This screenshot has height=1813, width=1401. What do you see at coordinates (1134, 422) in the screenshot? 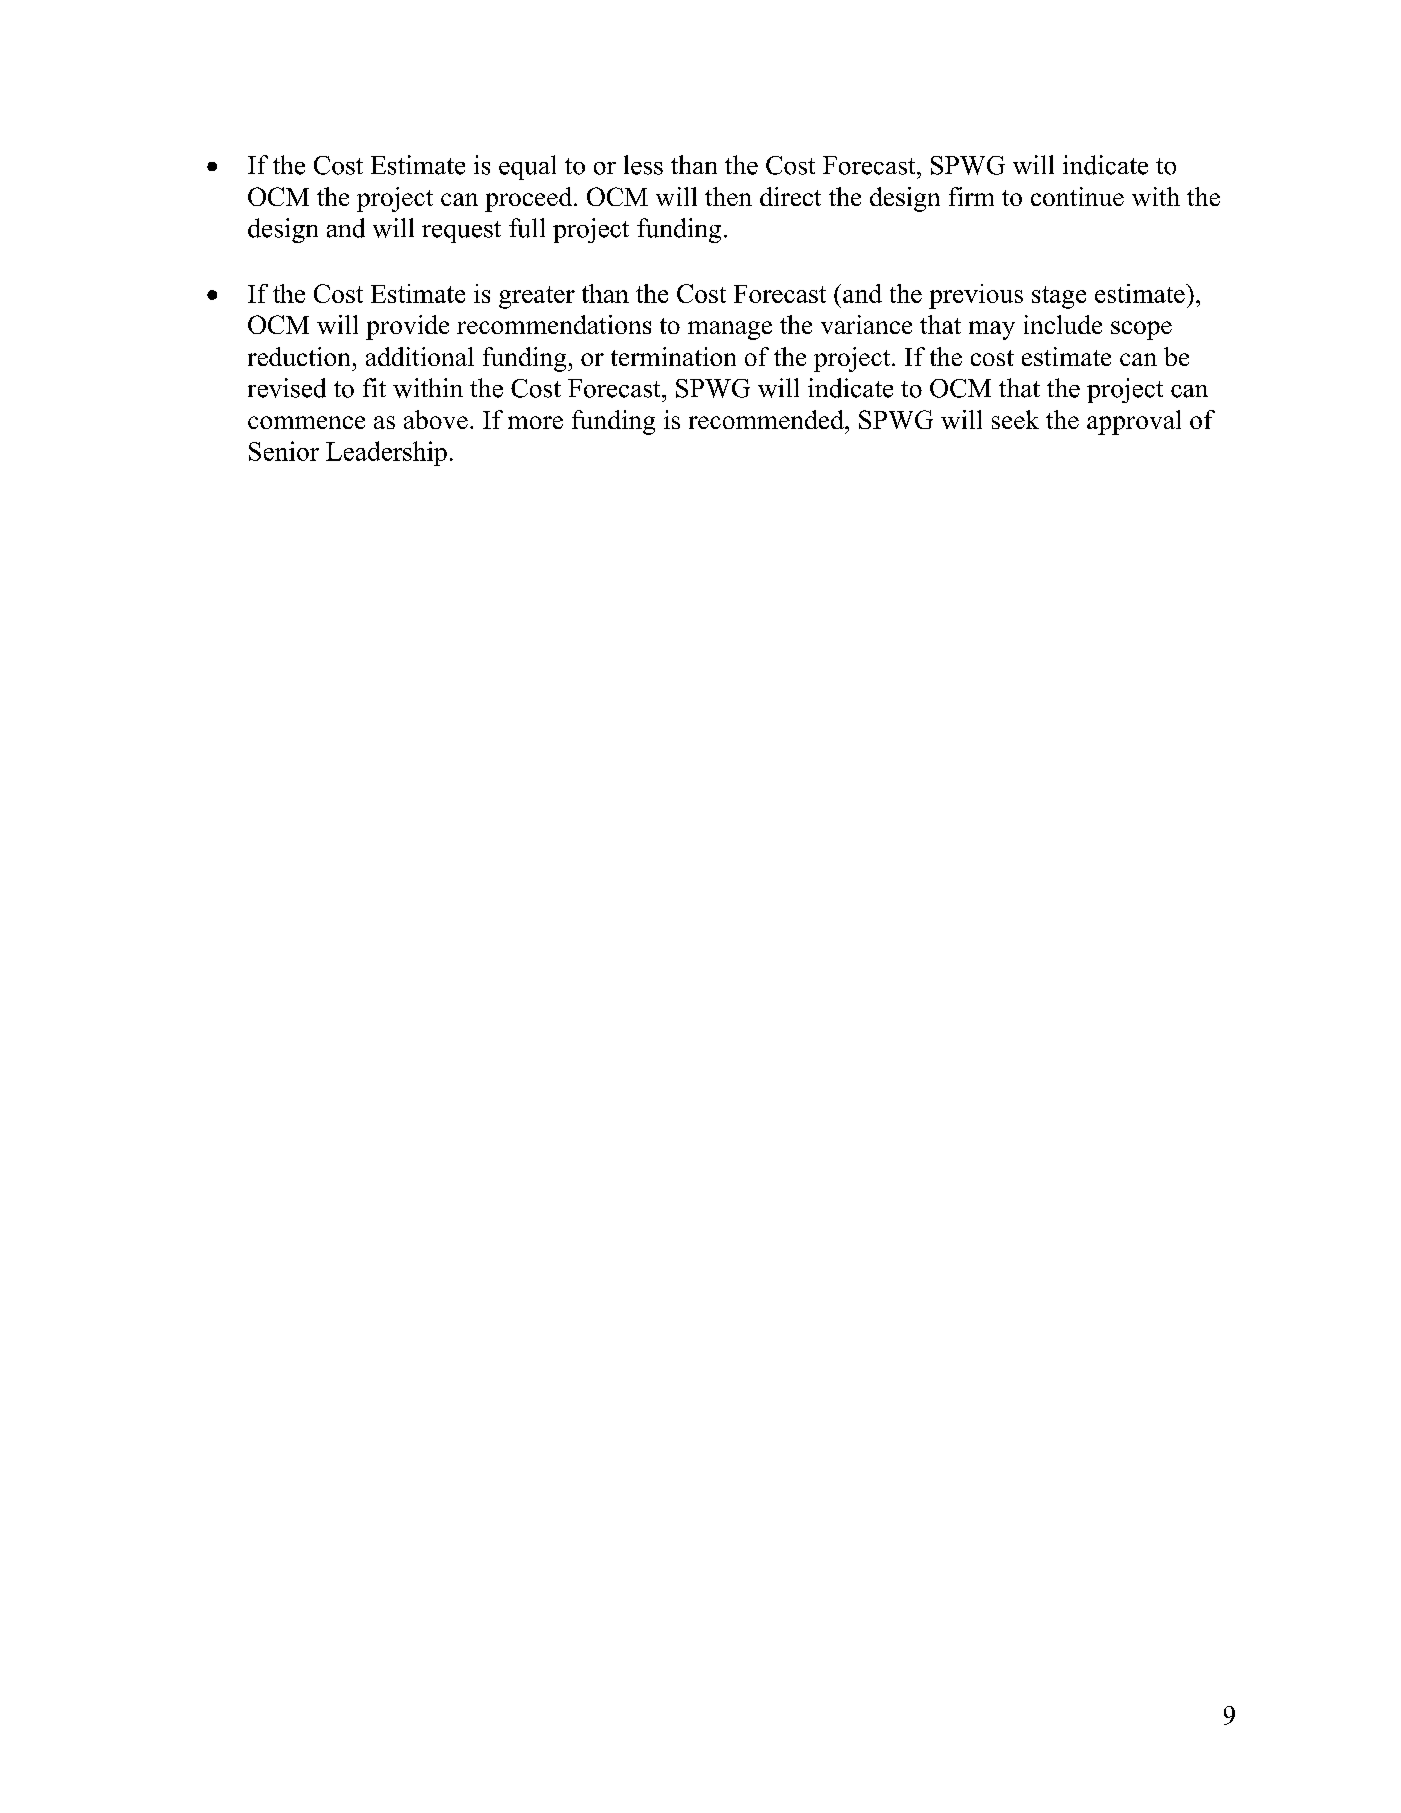
I see `approval` at bounding box center [1134, 422].
